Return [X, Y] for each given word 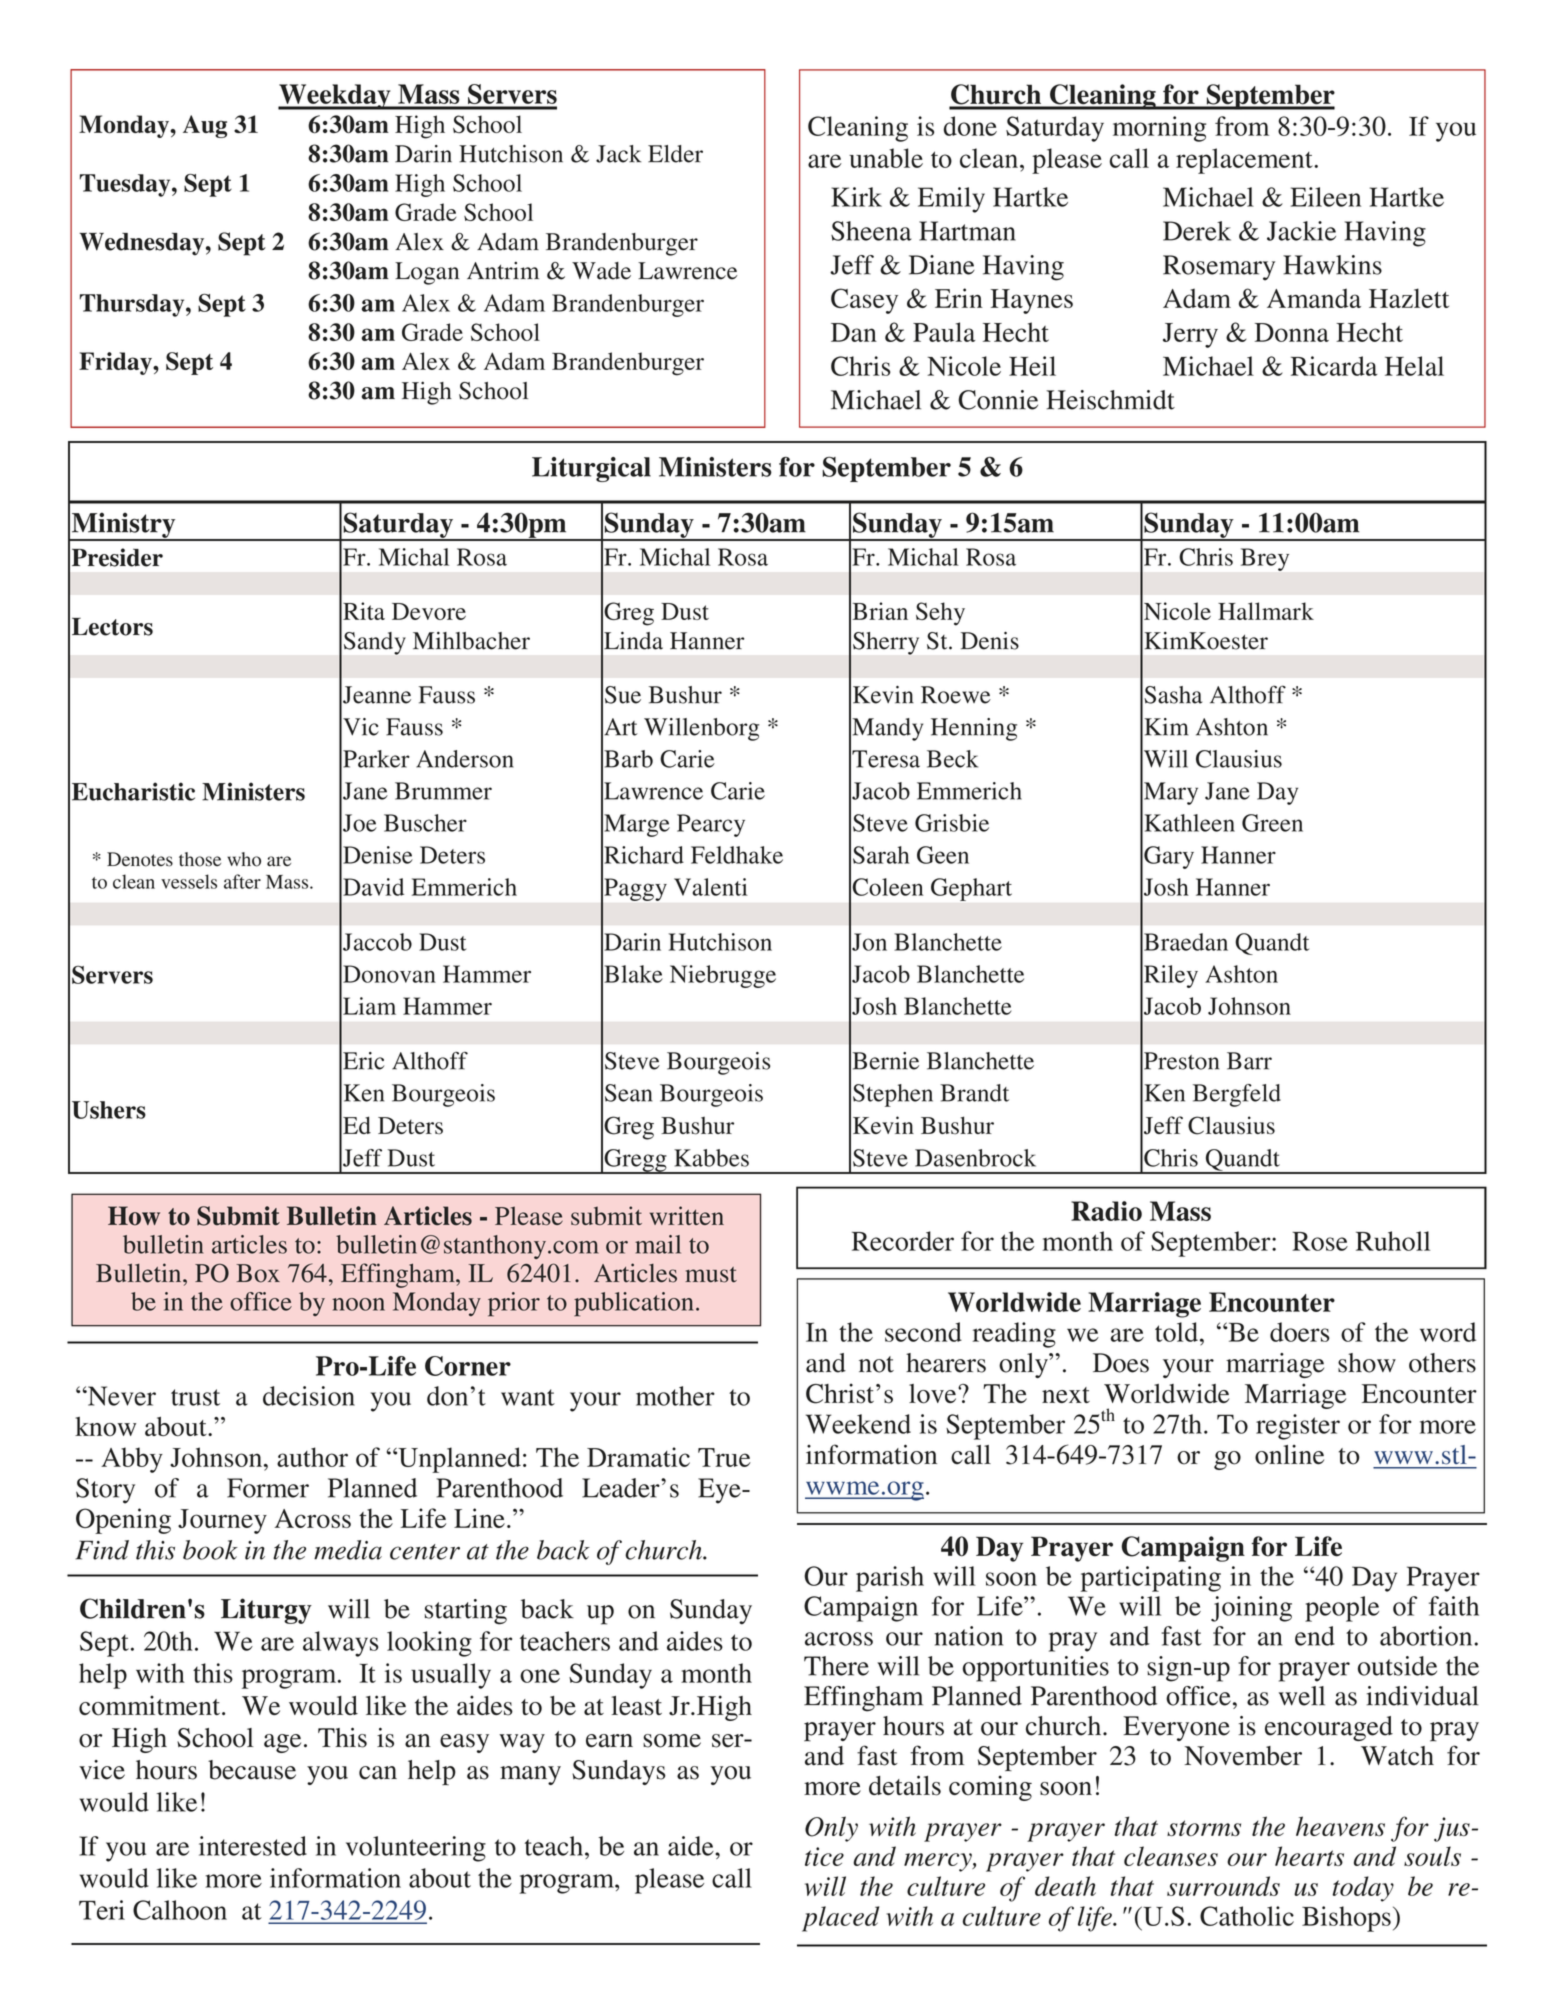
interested [253, 1846]
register [1298, 1427]
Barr [1249, 1061]
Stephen [893, 1095]
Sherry [886, 643]
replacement [1245, 161]
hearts [1309, 1856]
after [242, 881]
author [312, 1457]
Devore [429, 611]
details [905, 1785]
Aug [205, 126]
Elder [675, 154]
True [724, 1457]
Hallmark [1266, 611]
